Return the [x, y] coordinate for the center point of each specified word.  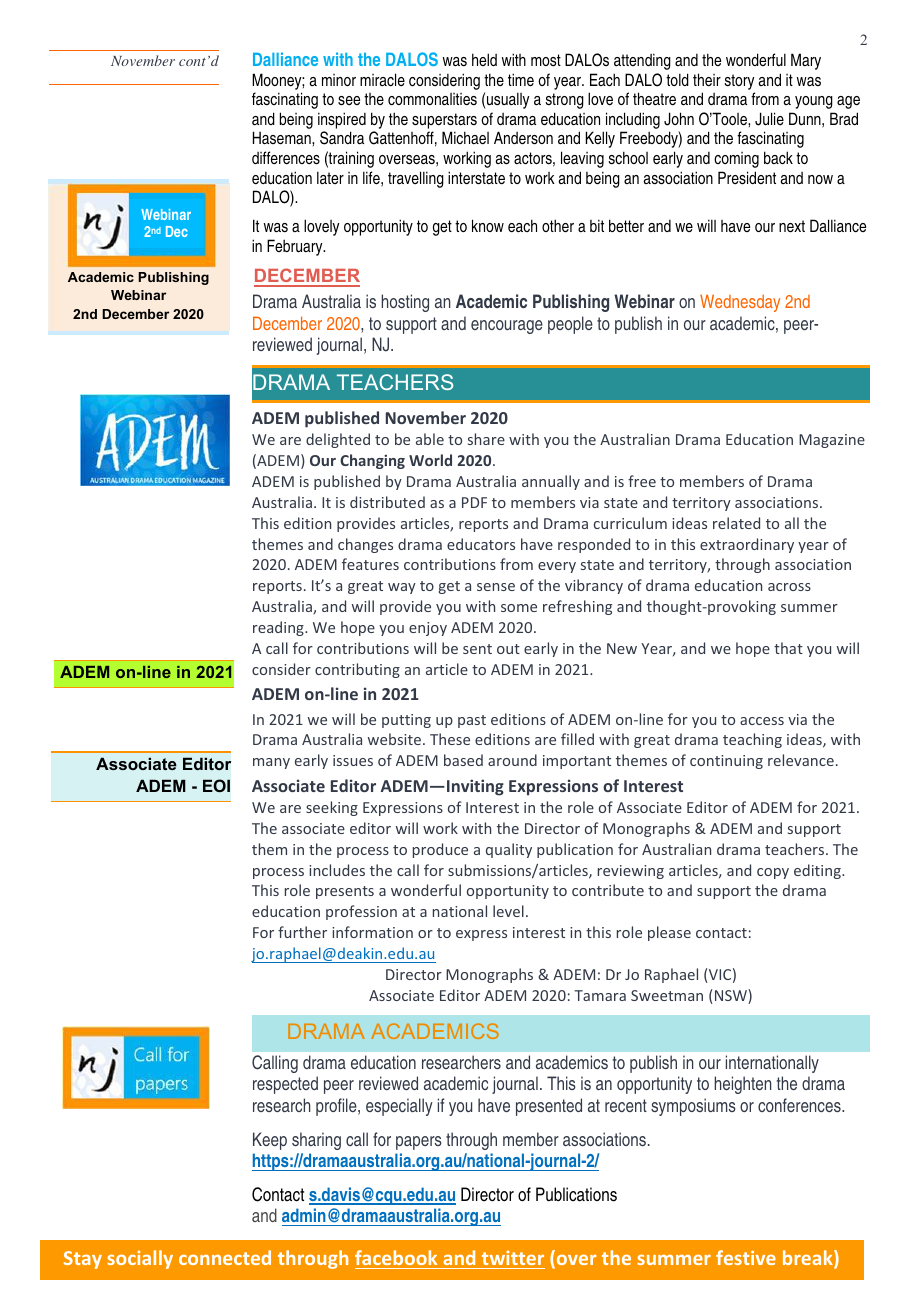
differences [286, 158]
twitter [513, 1258]
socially [140, 1259]
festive [746, 1257]
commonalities [432, 99]
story [739, 82]
